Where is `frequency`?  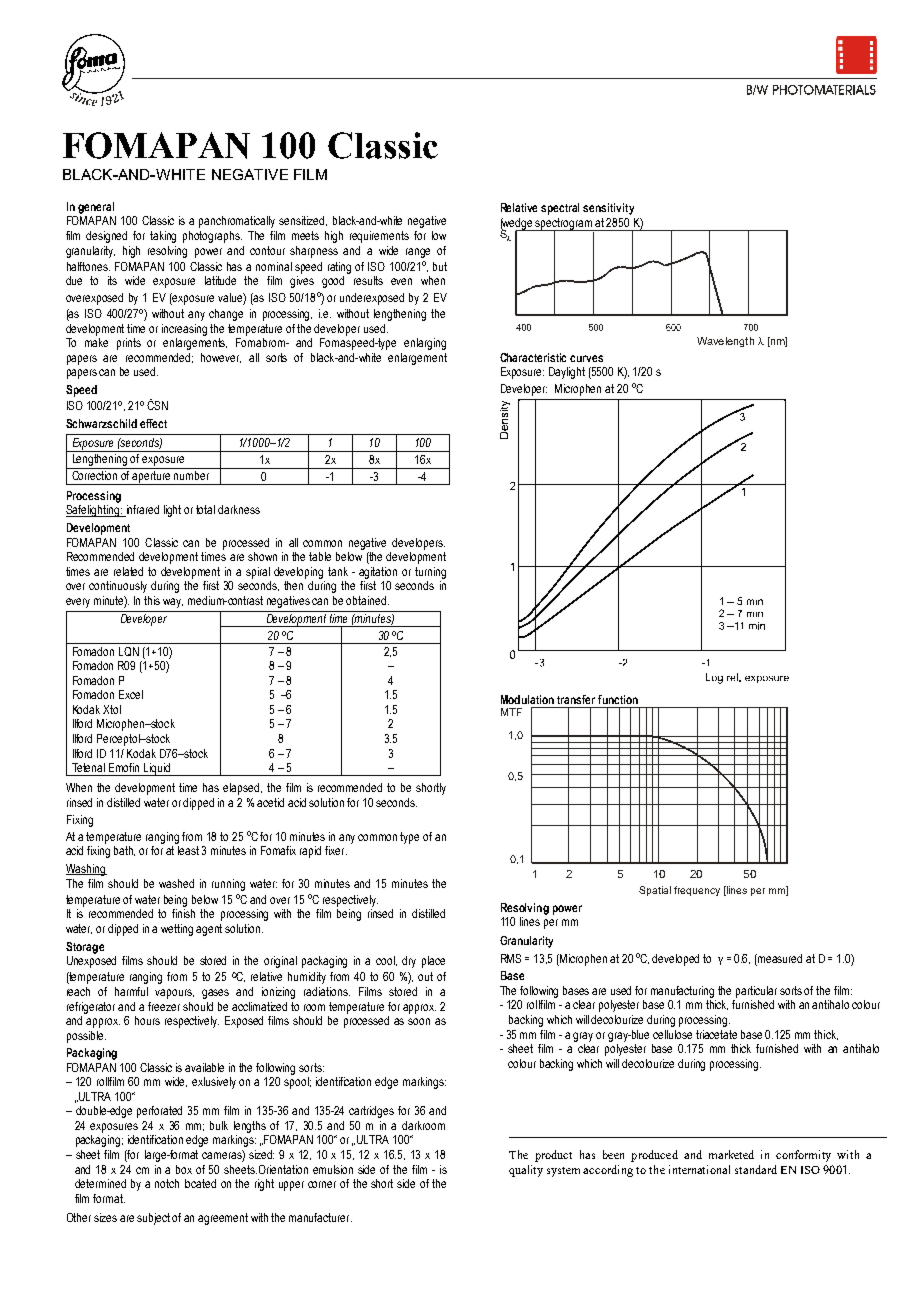 frequency is located at coordinates (697, 891).
